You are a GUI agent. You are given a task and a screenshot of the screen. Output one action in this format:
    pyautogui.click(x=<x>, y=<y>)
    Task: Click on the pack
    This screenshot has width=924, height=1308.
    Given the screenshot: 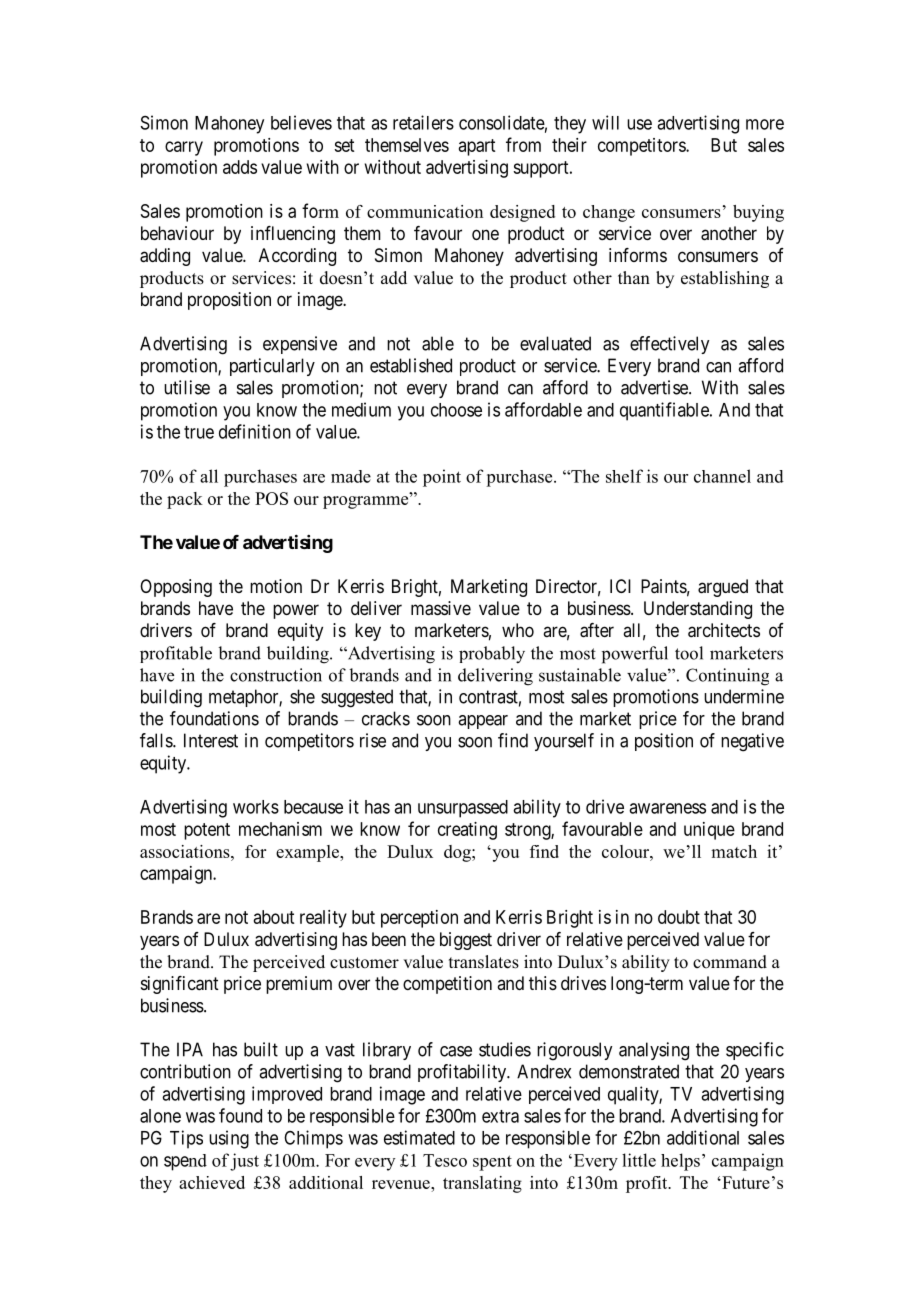 What is the action you would take?
    pyautogui.click(x=185, y=500)
